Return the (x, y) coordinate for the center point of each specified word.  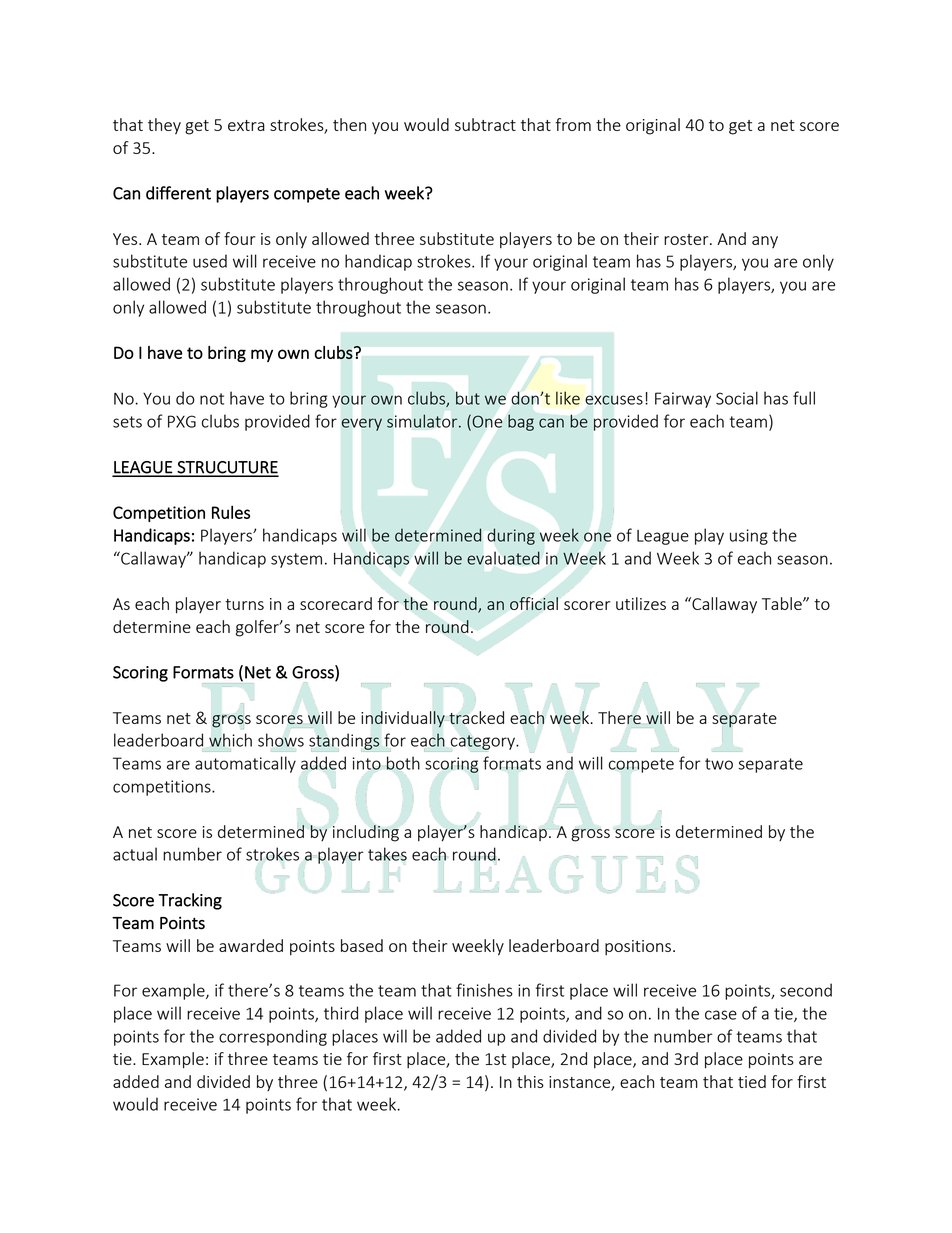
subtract (485, 124)
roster (687, 239)
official (534, 603)
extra (246, 125)
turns (244, 604)
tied (752, 1081)
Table (783, 603)
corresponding (273, 1037)
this (530, 1081)
